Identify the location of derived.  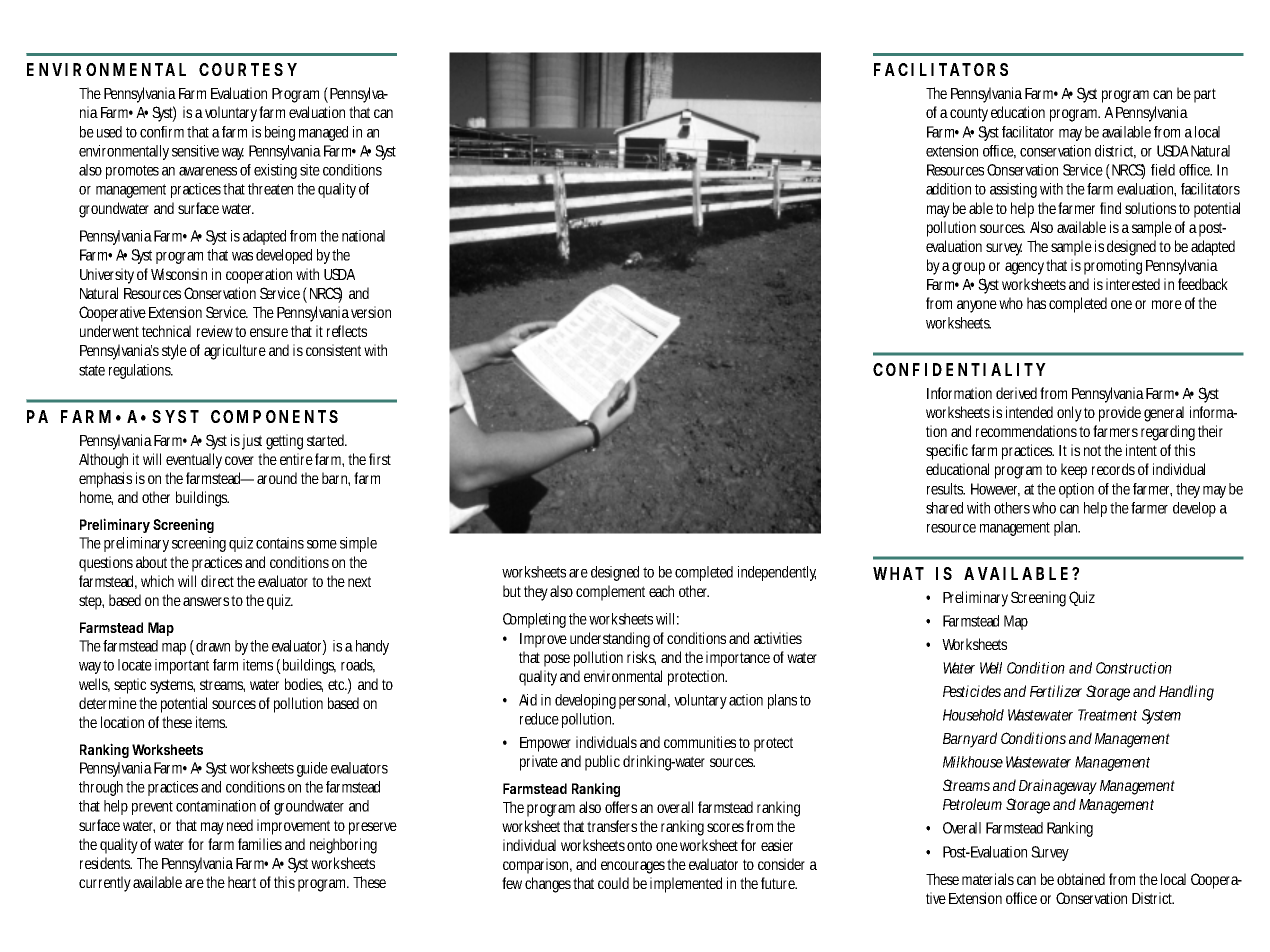
(1016, 393).
